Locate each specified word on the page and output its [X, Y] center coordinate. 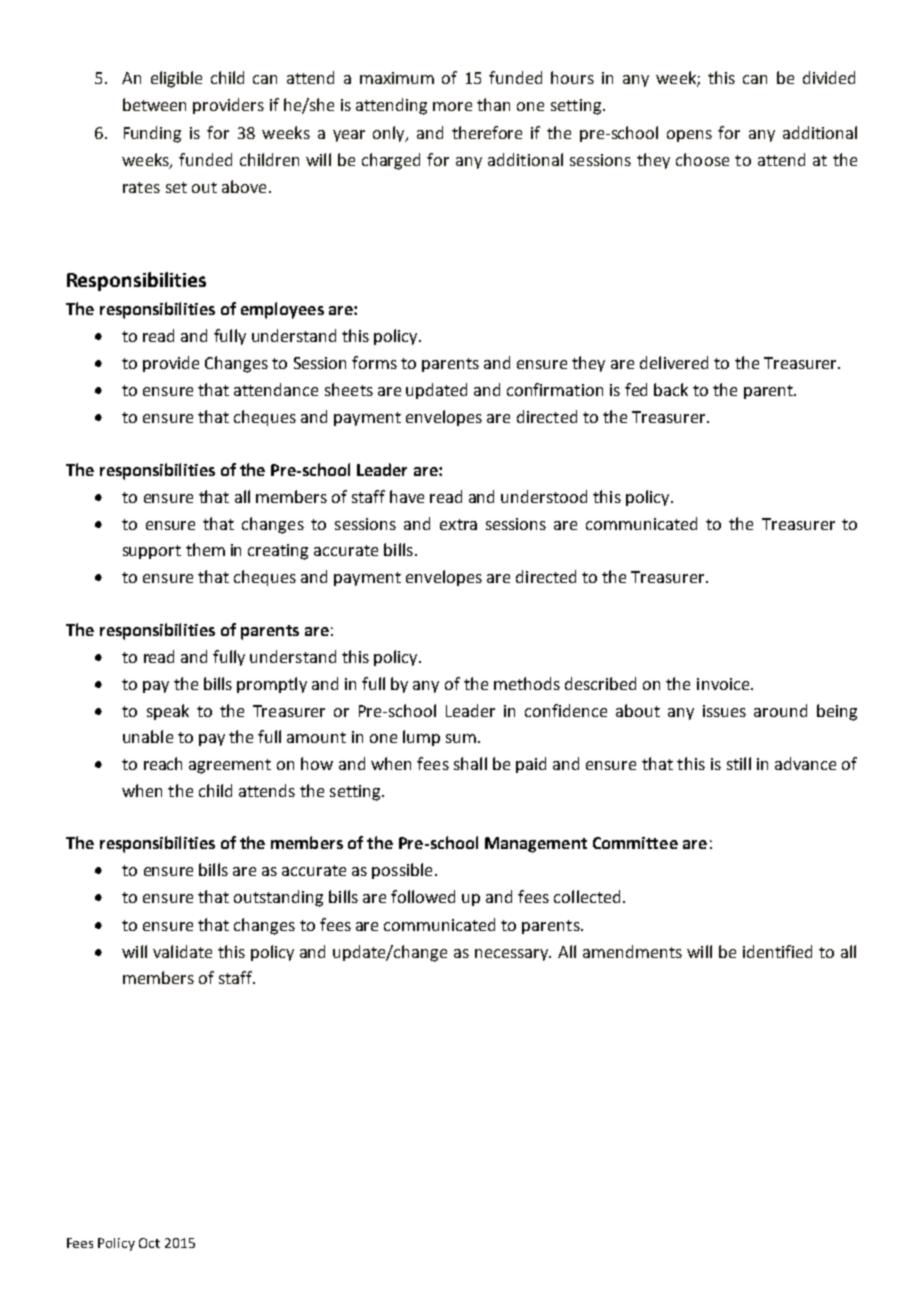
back [671, 389]
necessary [513, 955]
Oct [149, 1243]
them [205, 549]
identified [777, 951]
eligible [176, 79]
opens [689, 136]
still [739, 763]
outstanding [278, 898]
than [493, 104]
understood [544, 496]
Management [536, 845]
